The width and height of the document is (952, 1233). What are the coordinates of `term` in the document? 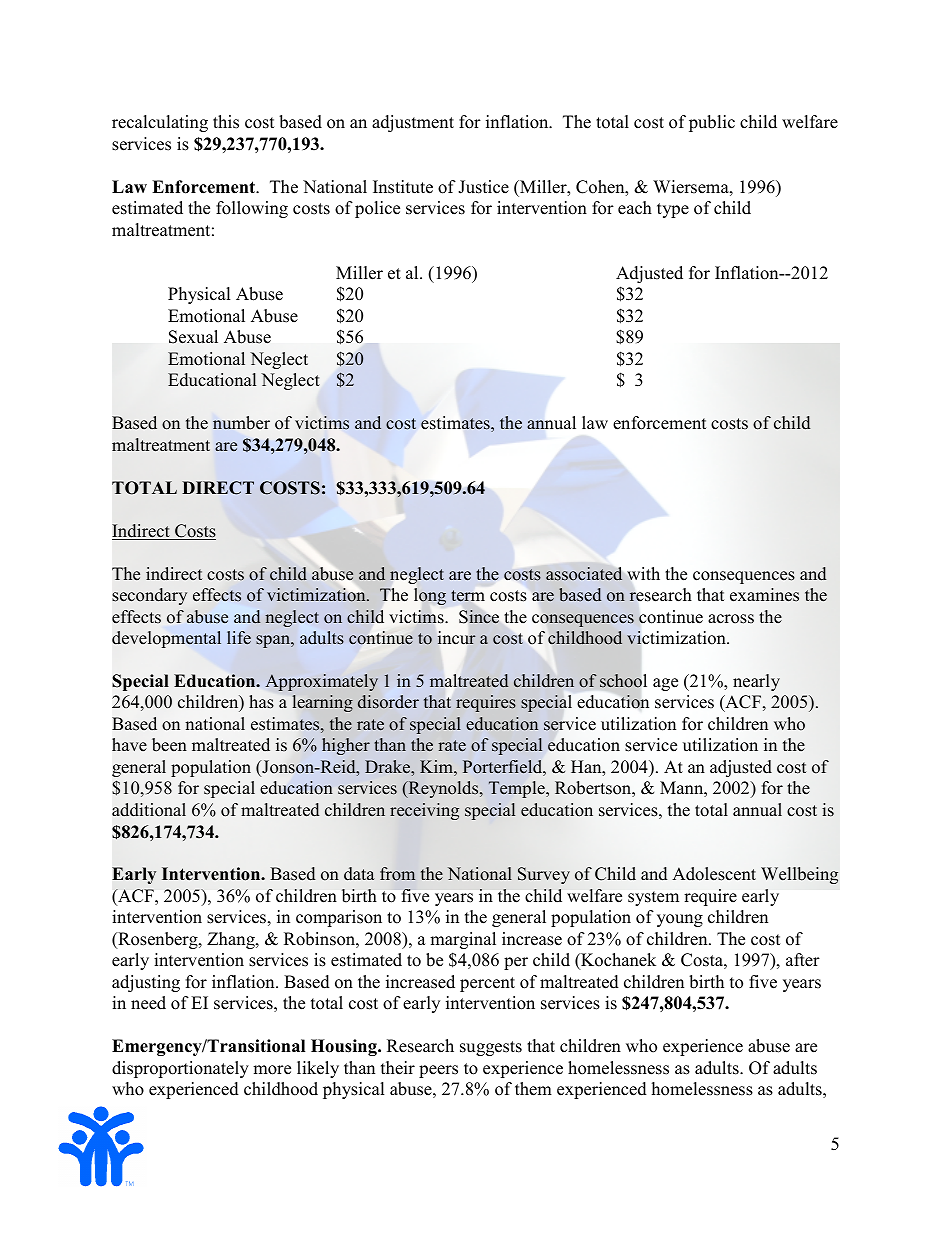 It's located at (468, 596).
